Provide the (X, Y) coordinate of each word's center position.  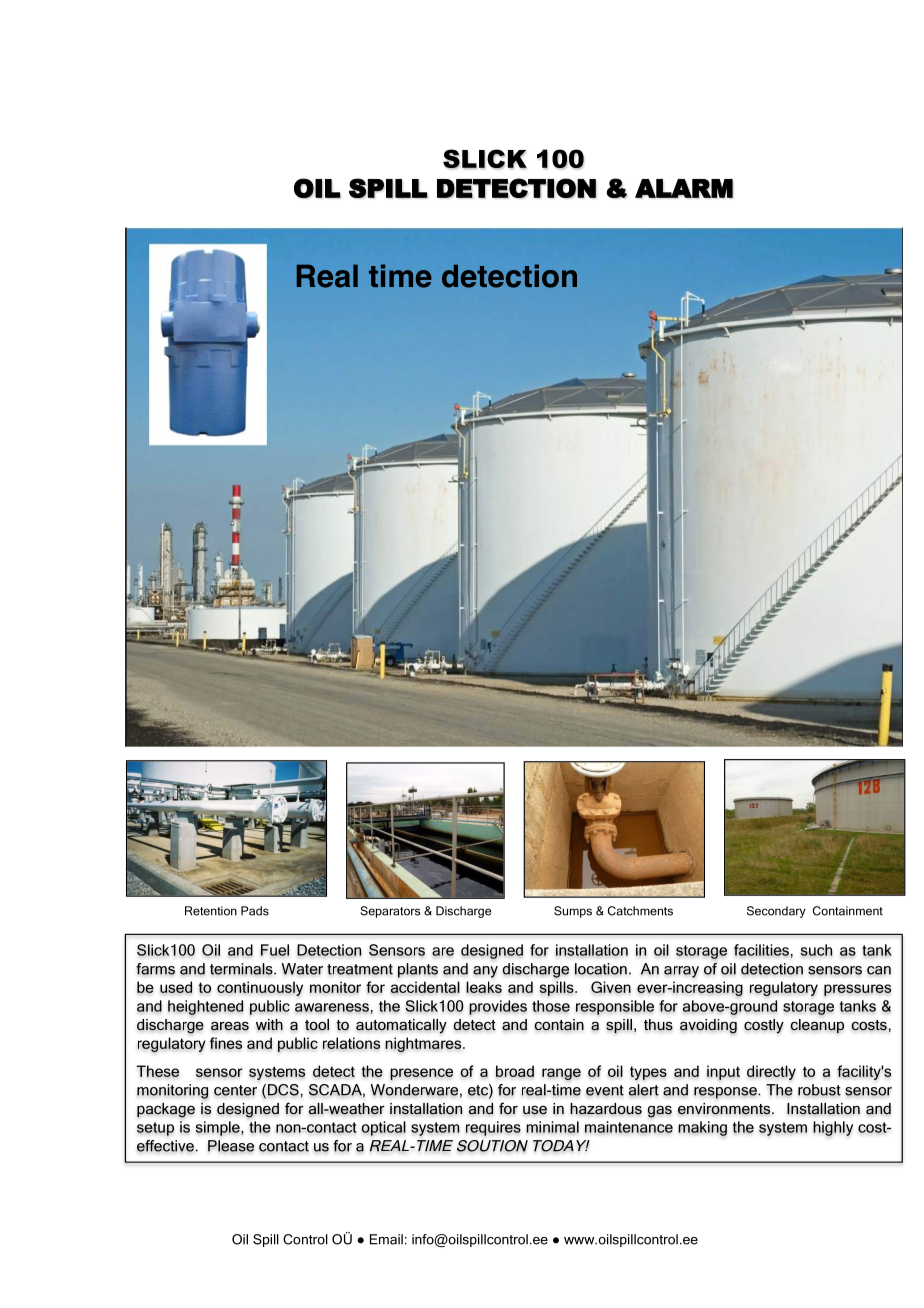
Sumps (573, 912)
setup (155, 1129)
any (485, 972)
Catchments (640, 911)
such (816, 950)
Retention (211, 911)
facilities (761, 950)
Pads (255, 911)
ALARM (684, 188)
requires (493, 1128)
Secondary (776, 912)
